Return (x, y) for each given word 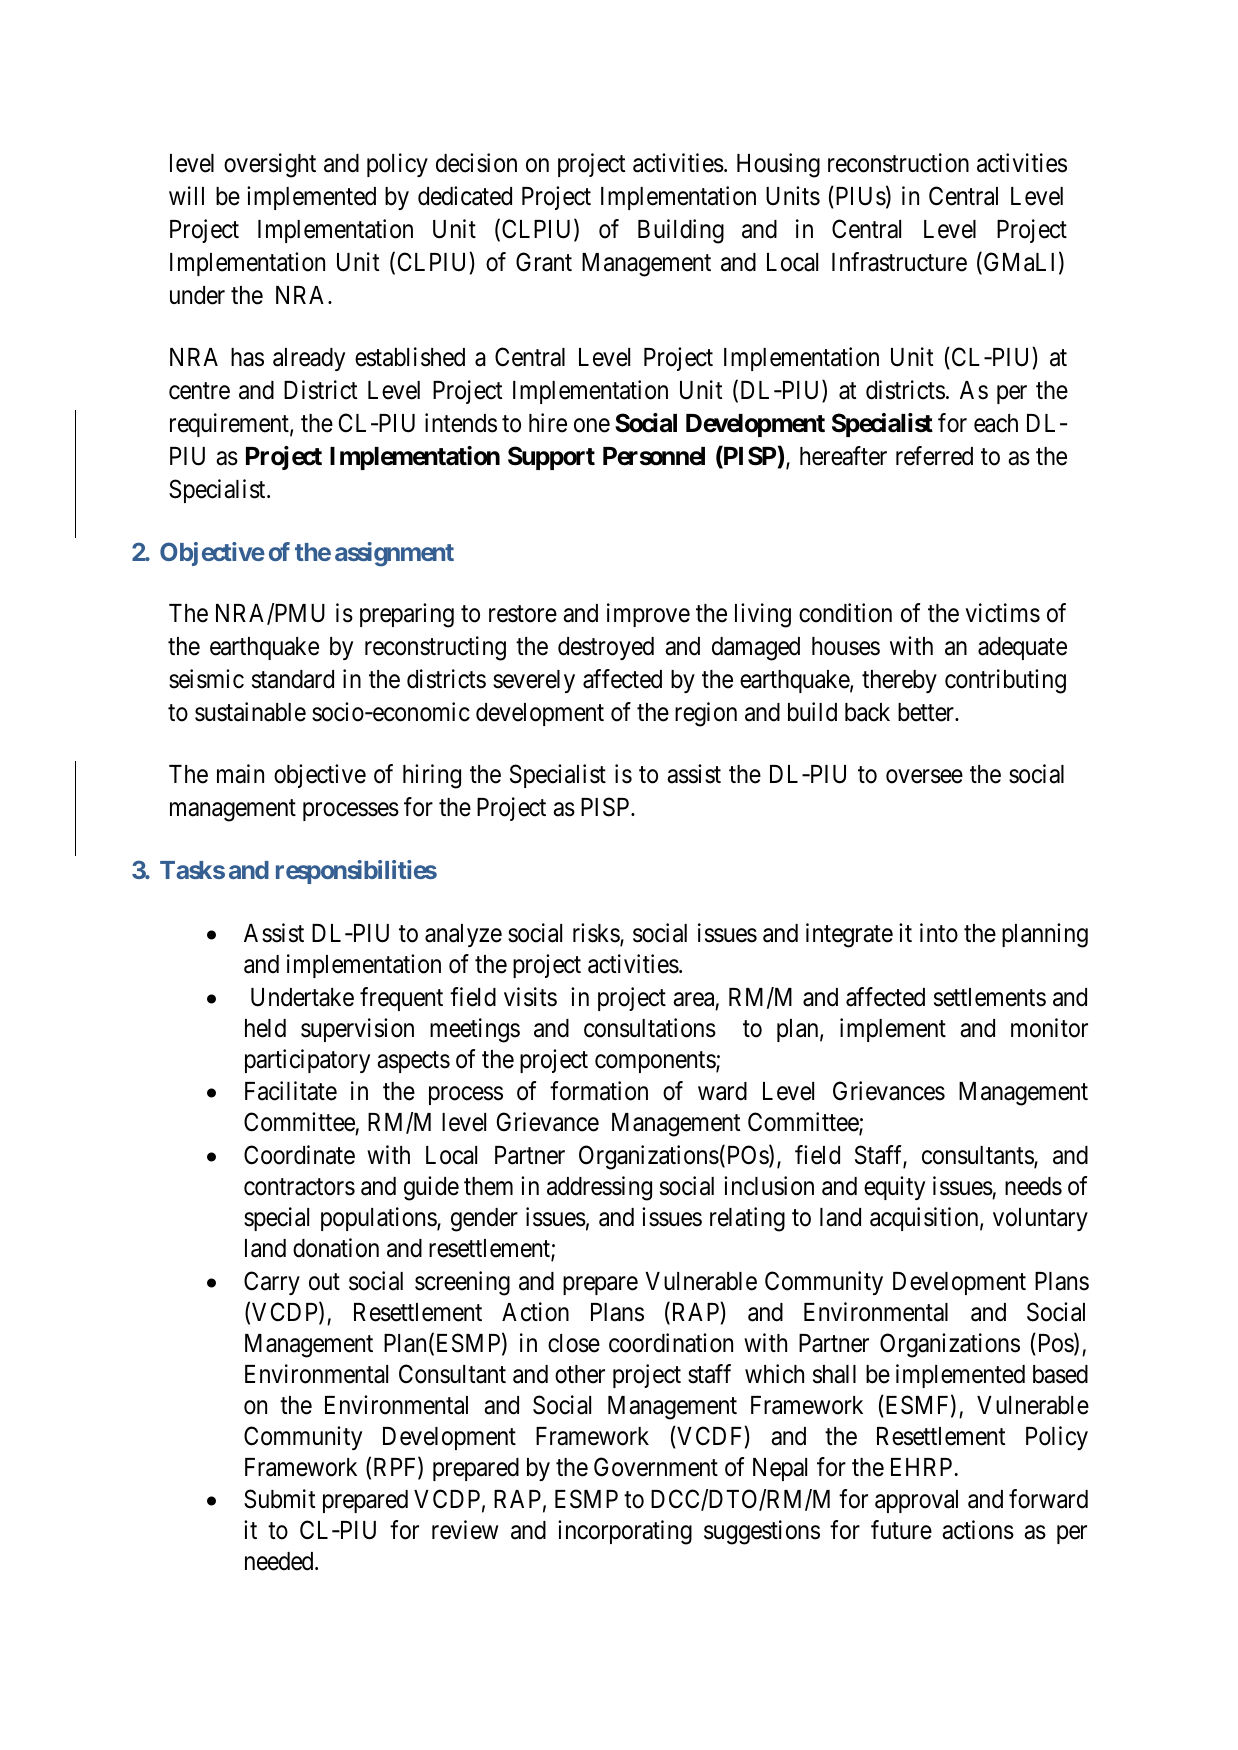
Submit (279, 1499)
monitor (1049, 1028)
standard (293, 679)
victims (1002, 613)
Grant (544, 262)
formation (599, 1091)
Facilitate (291, 1091)
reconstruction (898, 163)
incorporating (625, 1532)
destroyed (606, 648)
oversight (270, 165)
